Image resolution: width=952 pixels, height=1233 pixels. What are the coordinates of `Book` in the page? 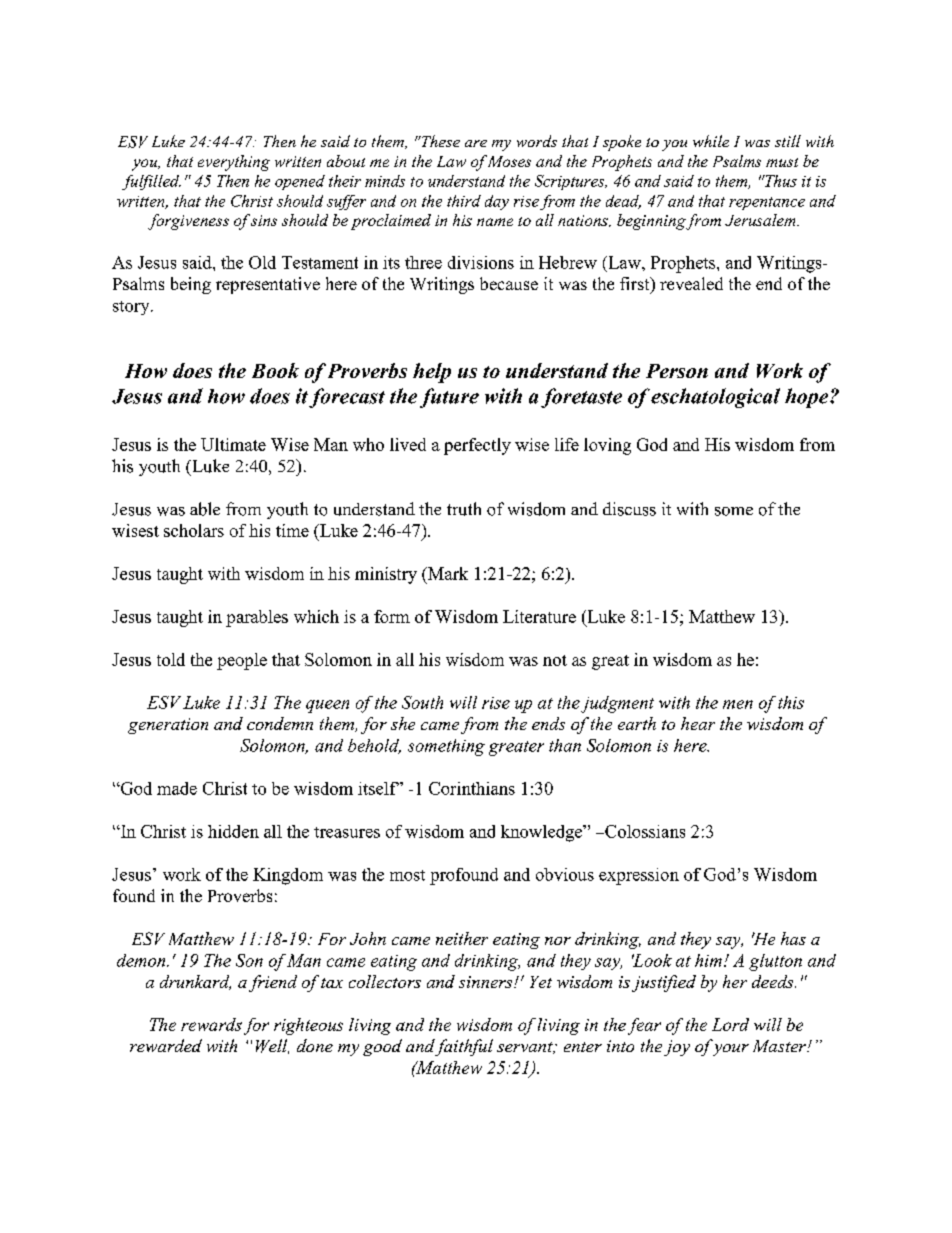 It's located at (275, 370).
